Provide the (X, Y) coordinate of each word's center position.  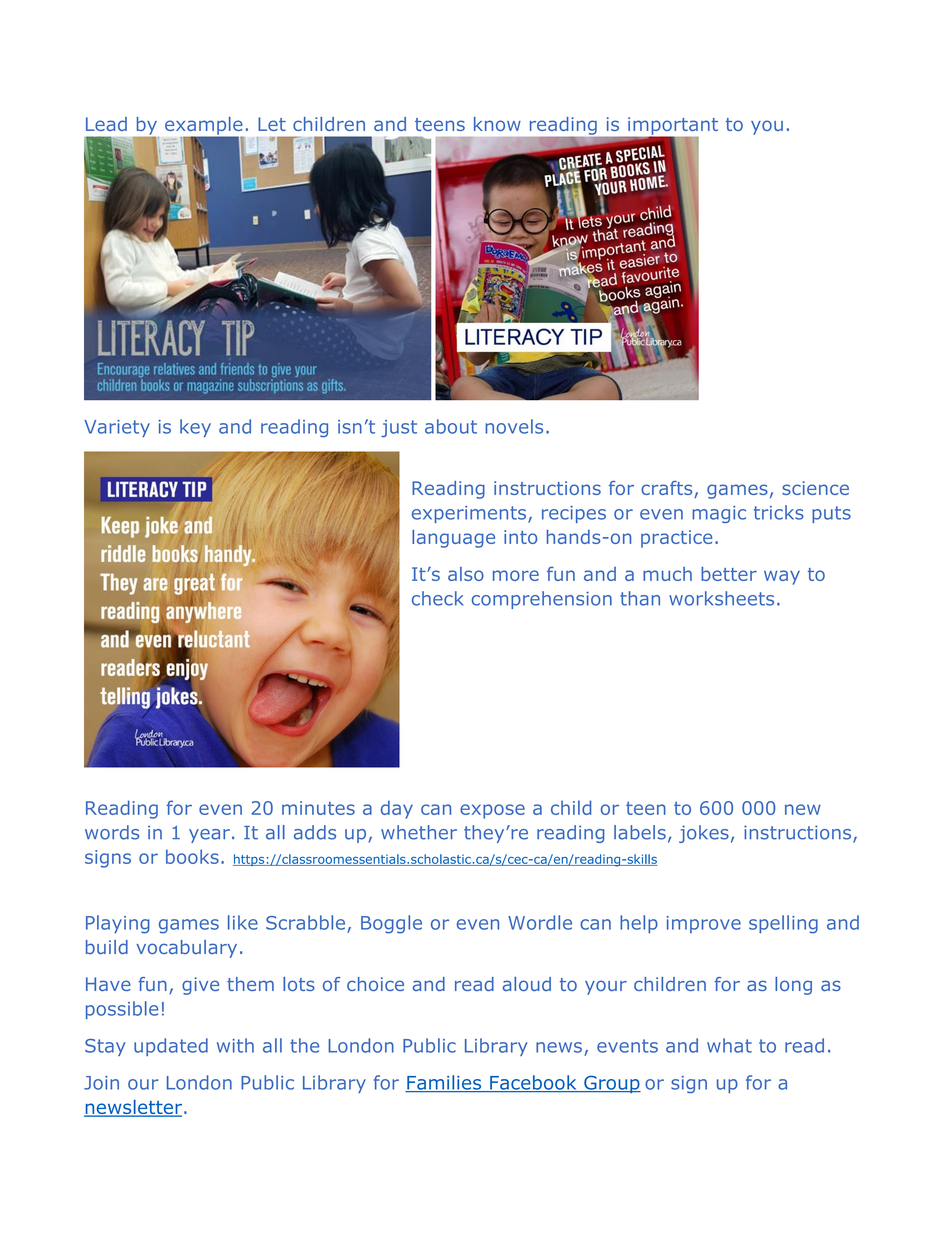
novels (514, 426)
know (497, 124)
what (729, 1045)
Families (444, 1083)
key (195, 428)
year (209, 836)
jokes (704, 834)
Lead (106, 124)
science (815, 488)
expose (492, 811)
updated (171, 1047)
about (451, 426)
